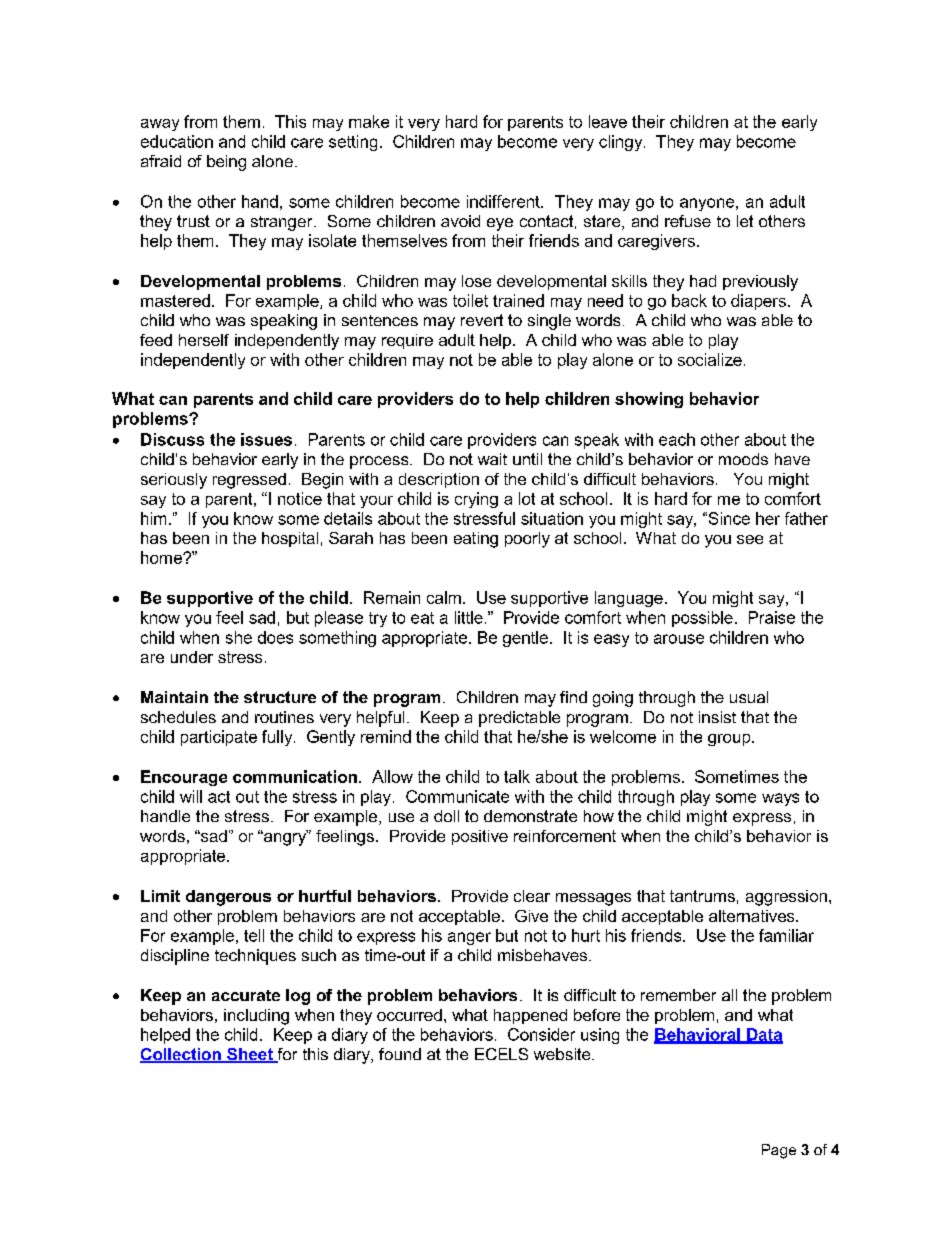 The width and height of the screenshot is (952, 1233). What do you see at coordinates (250, 1055) in the screenshot?
I see `Sheet` at bounding box center [250, 1055].
